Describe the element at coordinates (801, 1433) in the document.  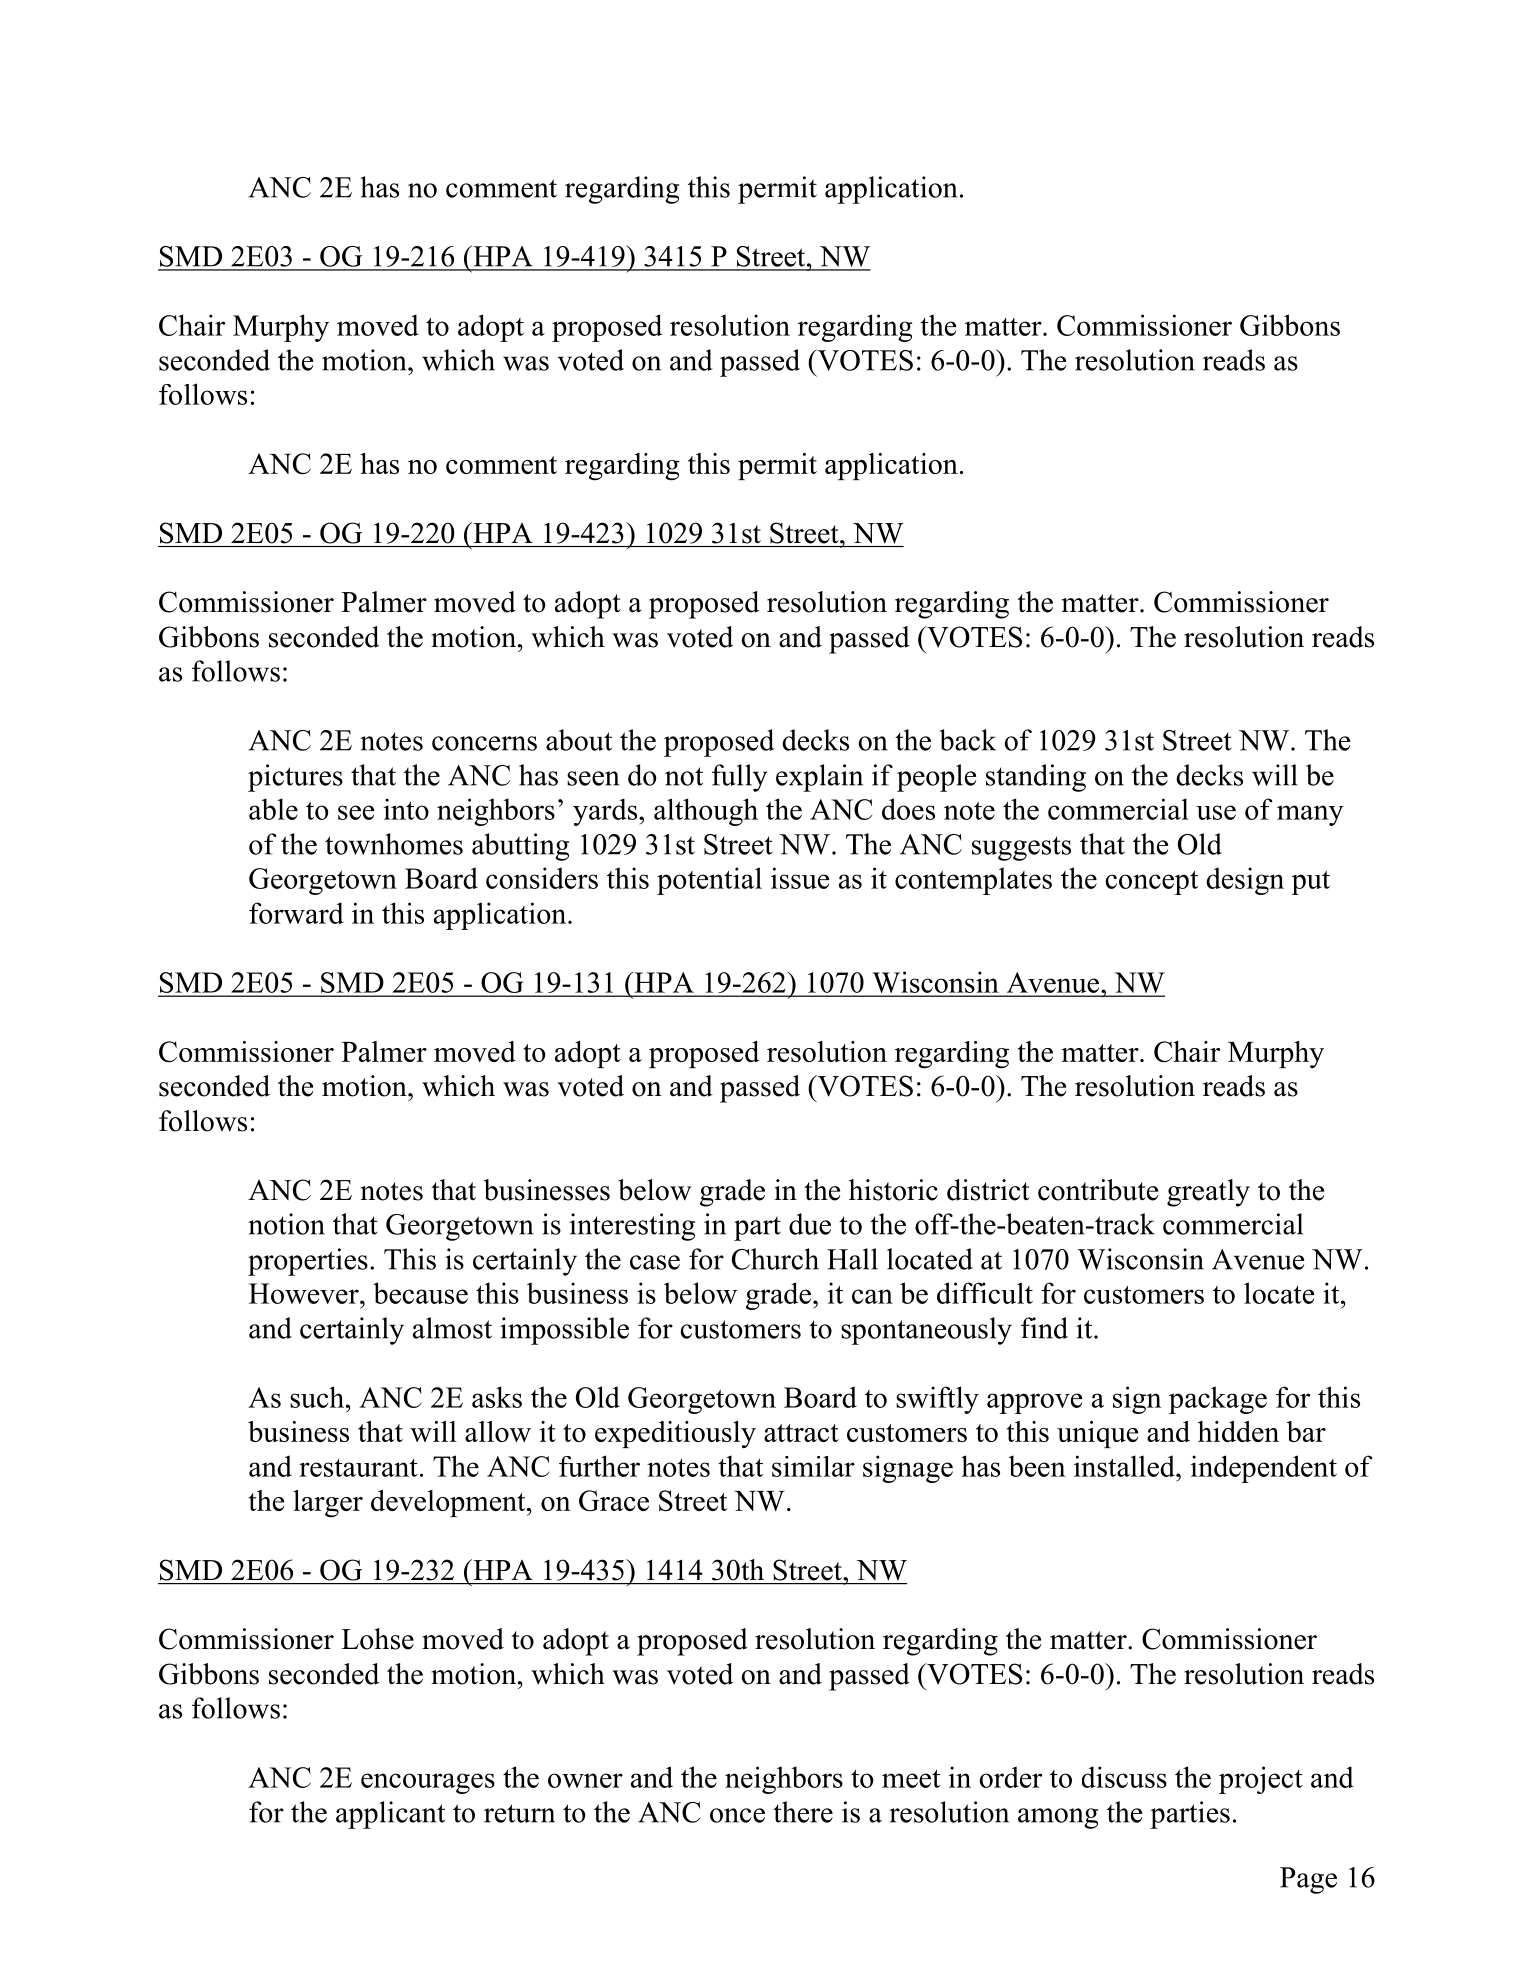
I see `attract` at that location.
